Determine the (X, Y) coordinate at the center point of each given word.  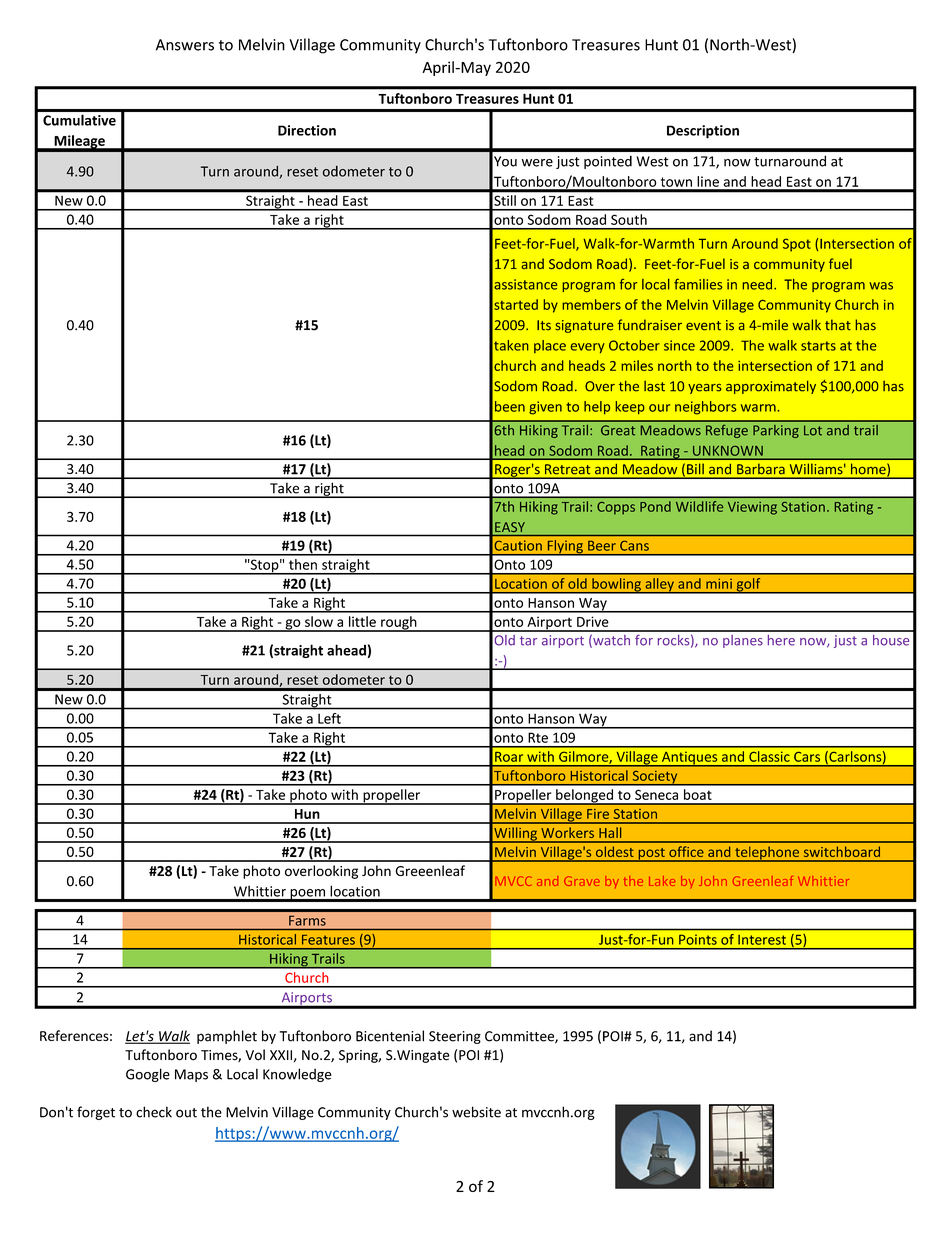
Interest (762, 940)
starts (818, 346)
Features (328, 940)
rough (399, 624)
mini (719, 584)
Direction (307, 130)
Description (703, 132)
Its (544, 325)
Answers (185, 45)
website (476, 1112)
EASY (510, 527)
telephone (767, 854)
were (537, 163)
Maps (191, 1075)
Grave (582, 881)
